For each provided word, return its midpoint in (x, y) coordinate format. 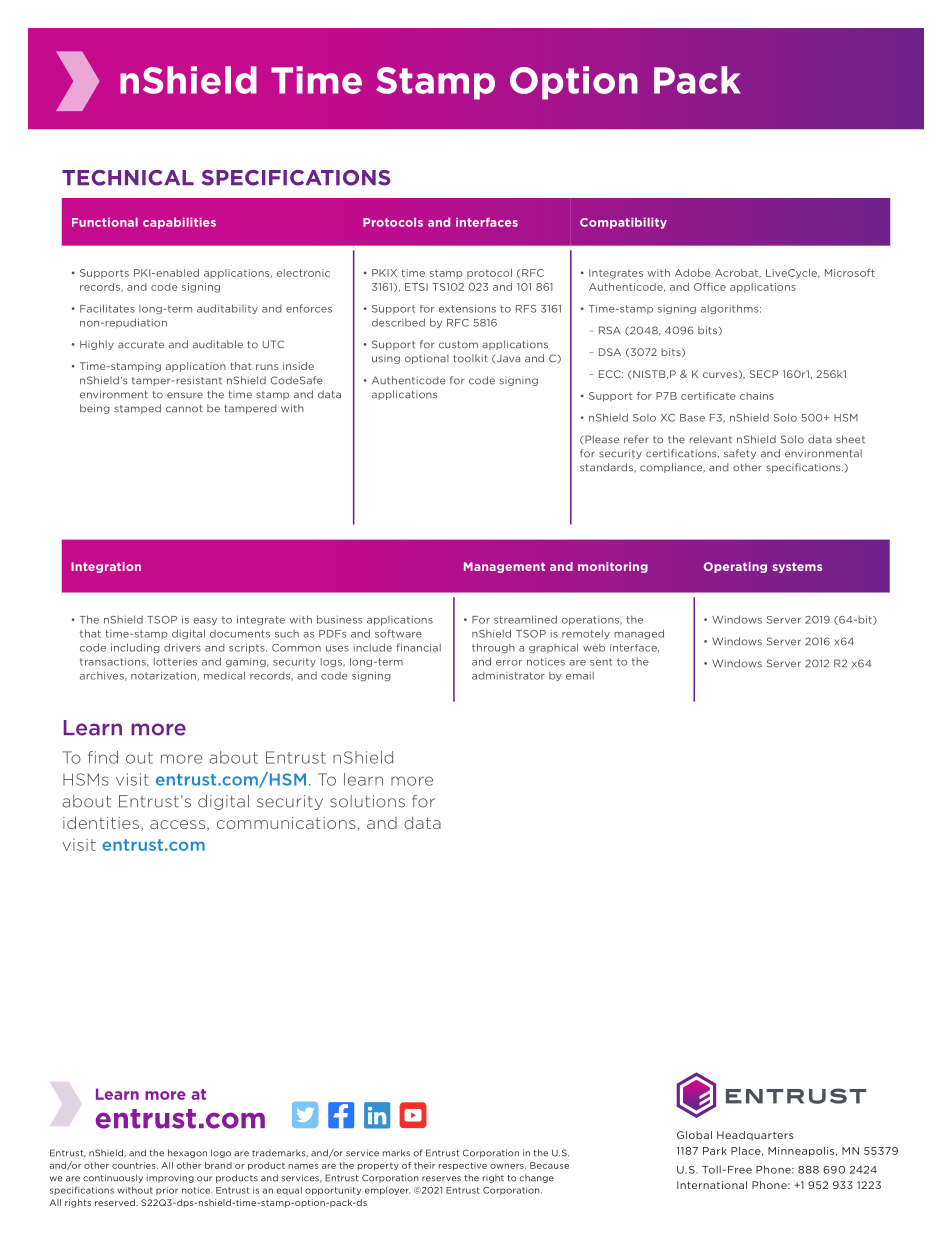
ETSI (416, 287)
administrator (508, 676)
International (712, 1185)
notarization (163, 676)
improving (170, 1178)
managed (639, 634)
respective (463, 1166)
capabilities (179, 223)
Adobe (693, 273)
